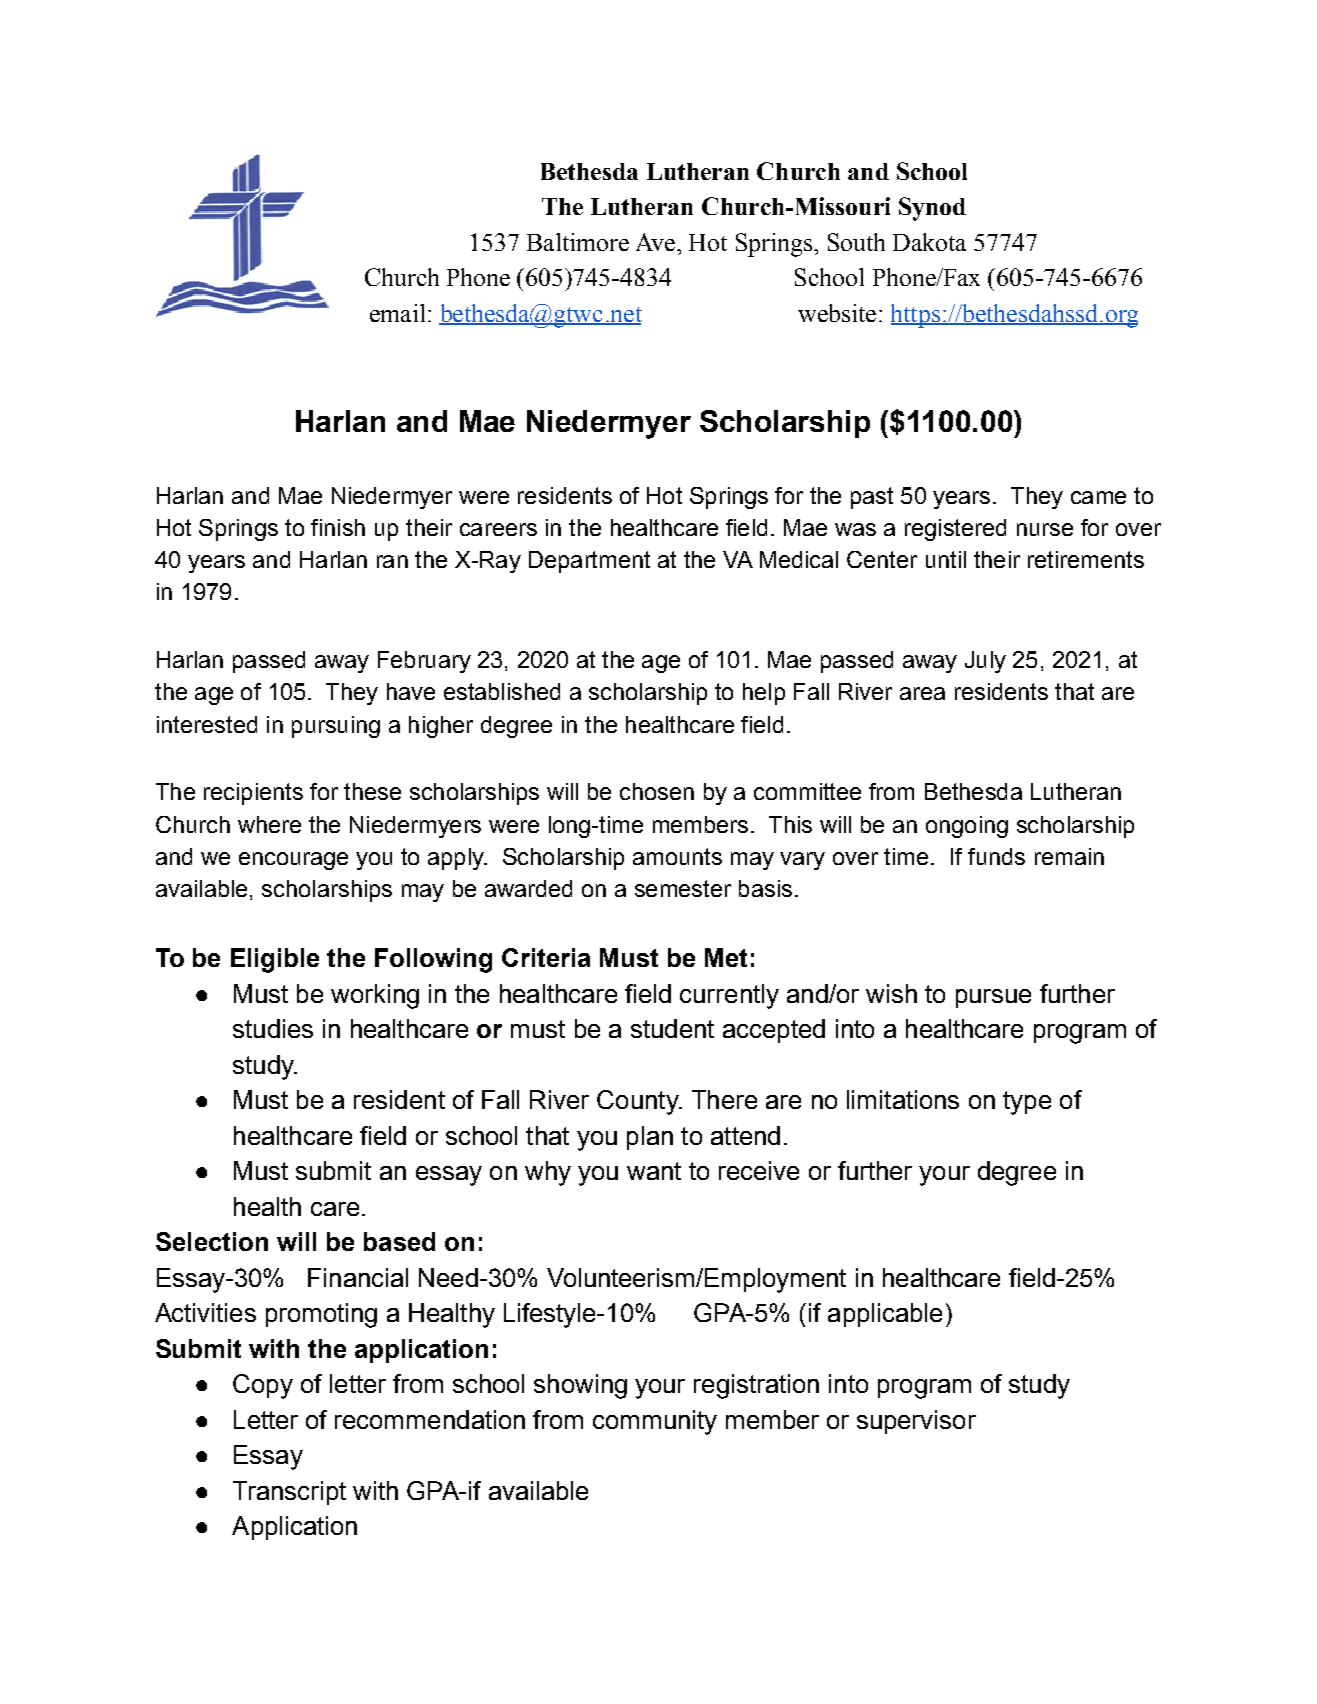 This page has width=1317, height=1704. Describe the element at coordinates (397, 313) in the page. I see `email` at that location.
